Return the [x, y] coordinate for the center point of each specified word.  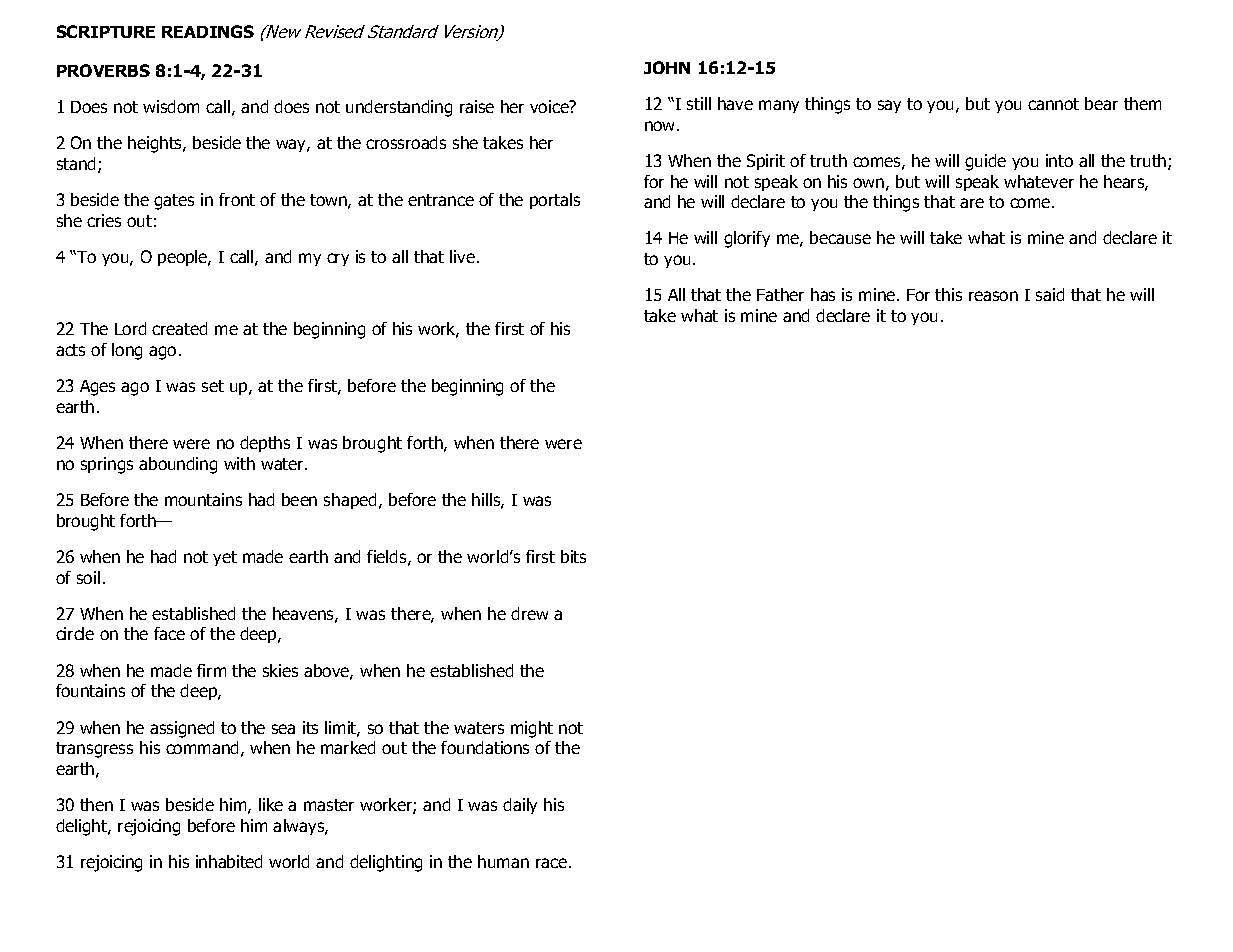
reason [993, 296]
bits [573, 556]
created [179, 328]
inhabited [229, 861]
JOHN [667, 67]
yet [225, 558]
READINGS [208, 31]
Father [780, 294]
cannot [1053, 104]
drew [529, 613]
